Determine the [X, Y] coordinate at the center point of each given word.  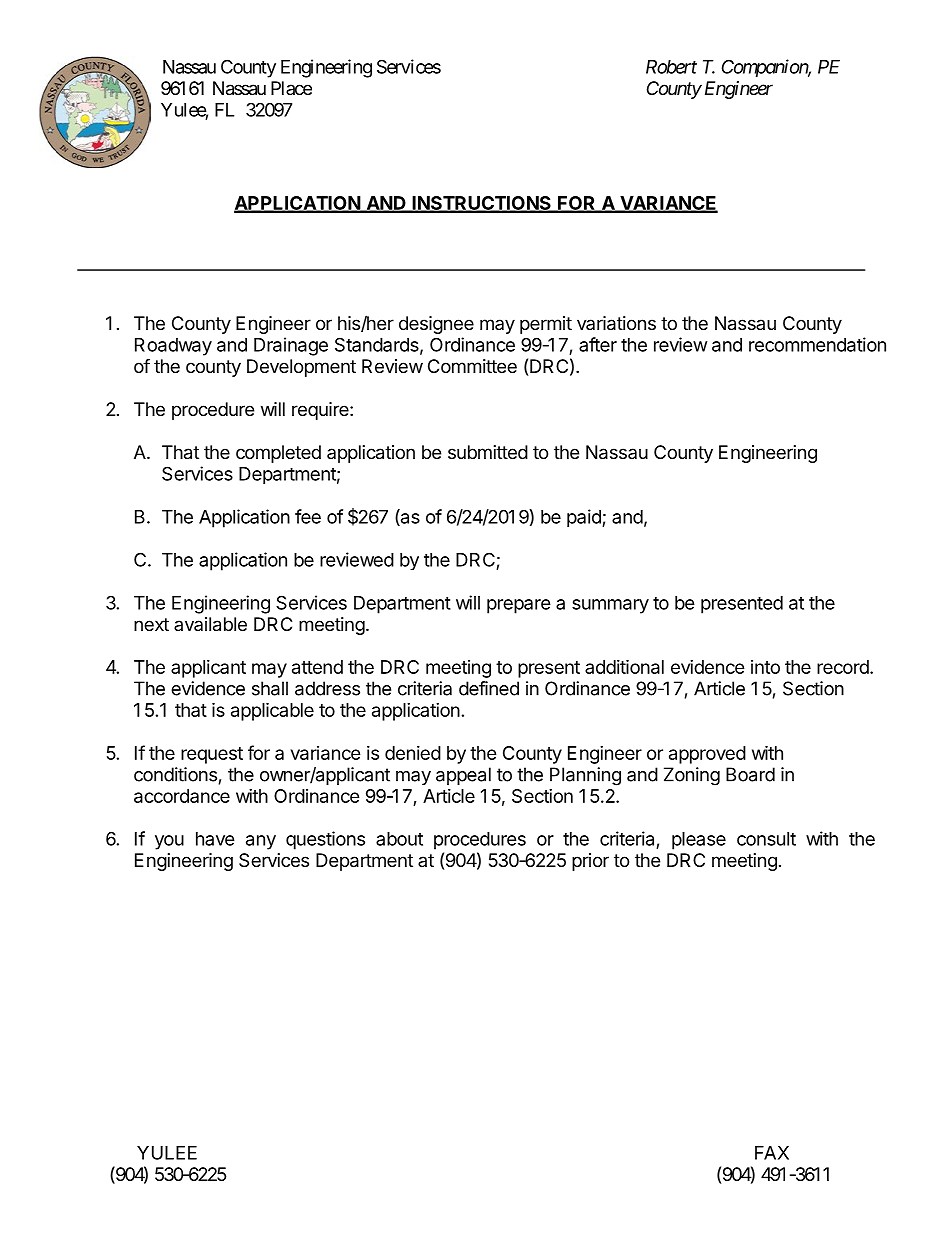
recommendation [817, 344]
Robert [671, 67]
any [261, 842]
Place [291, 88]
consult [766, 839]
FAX [772, 1153]
